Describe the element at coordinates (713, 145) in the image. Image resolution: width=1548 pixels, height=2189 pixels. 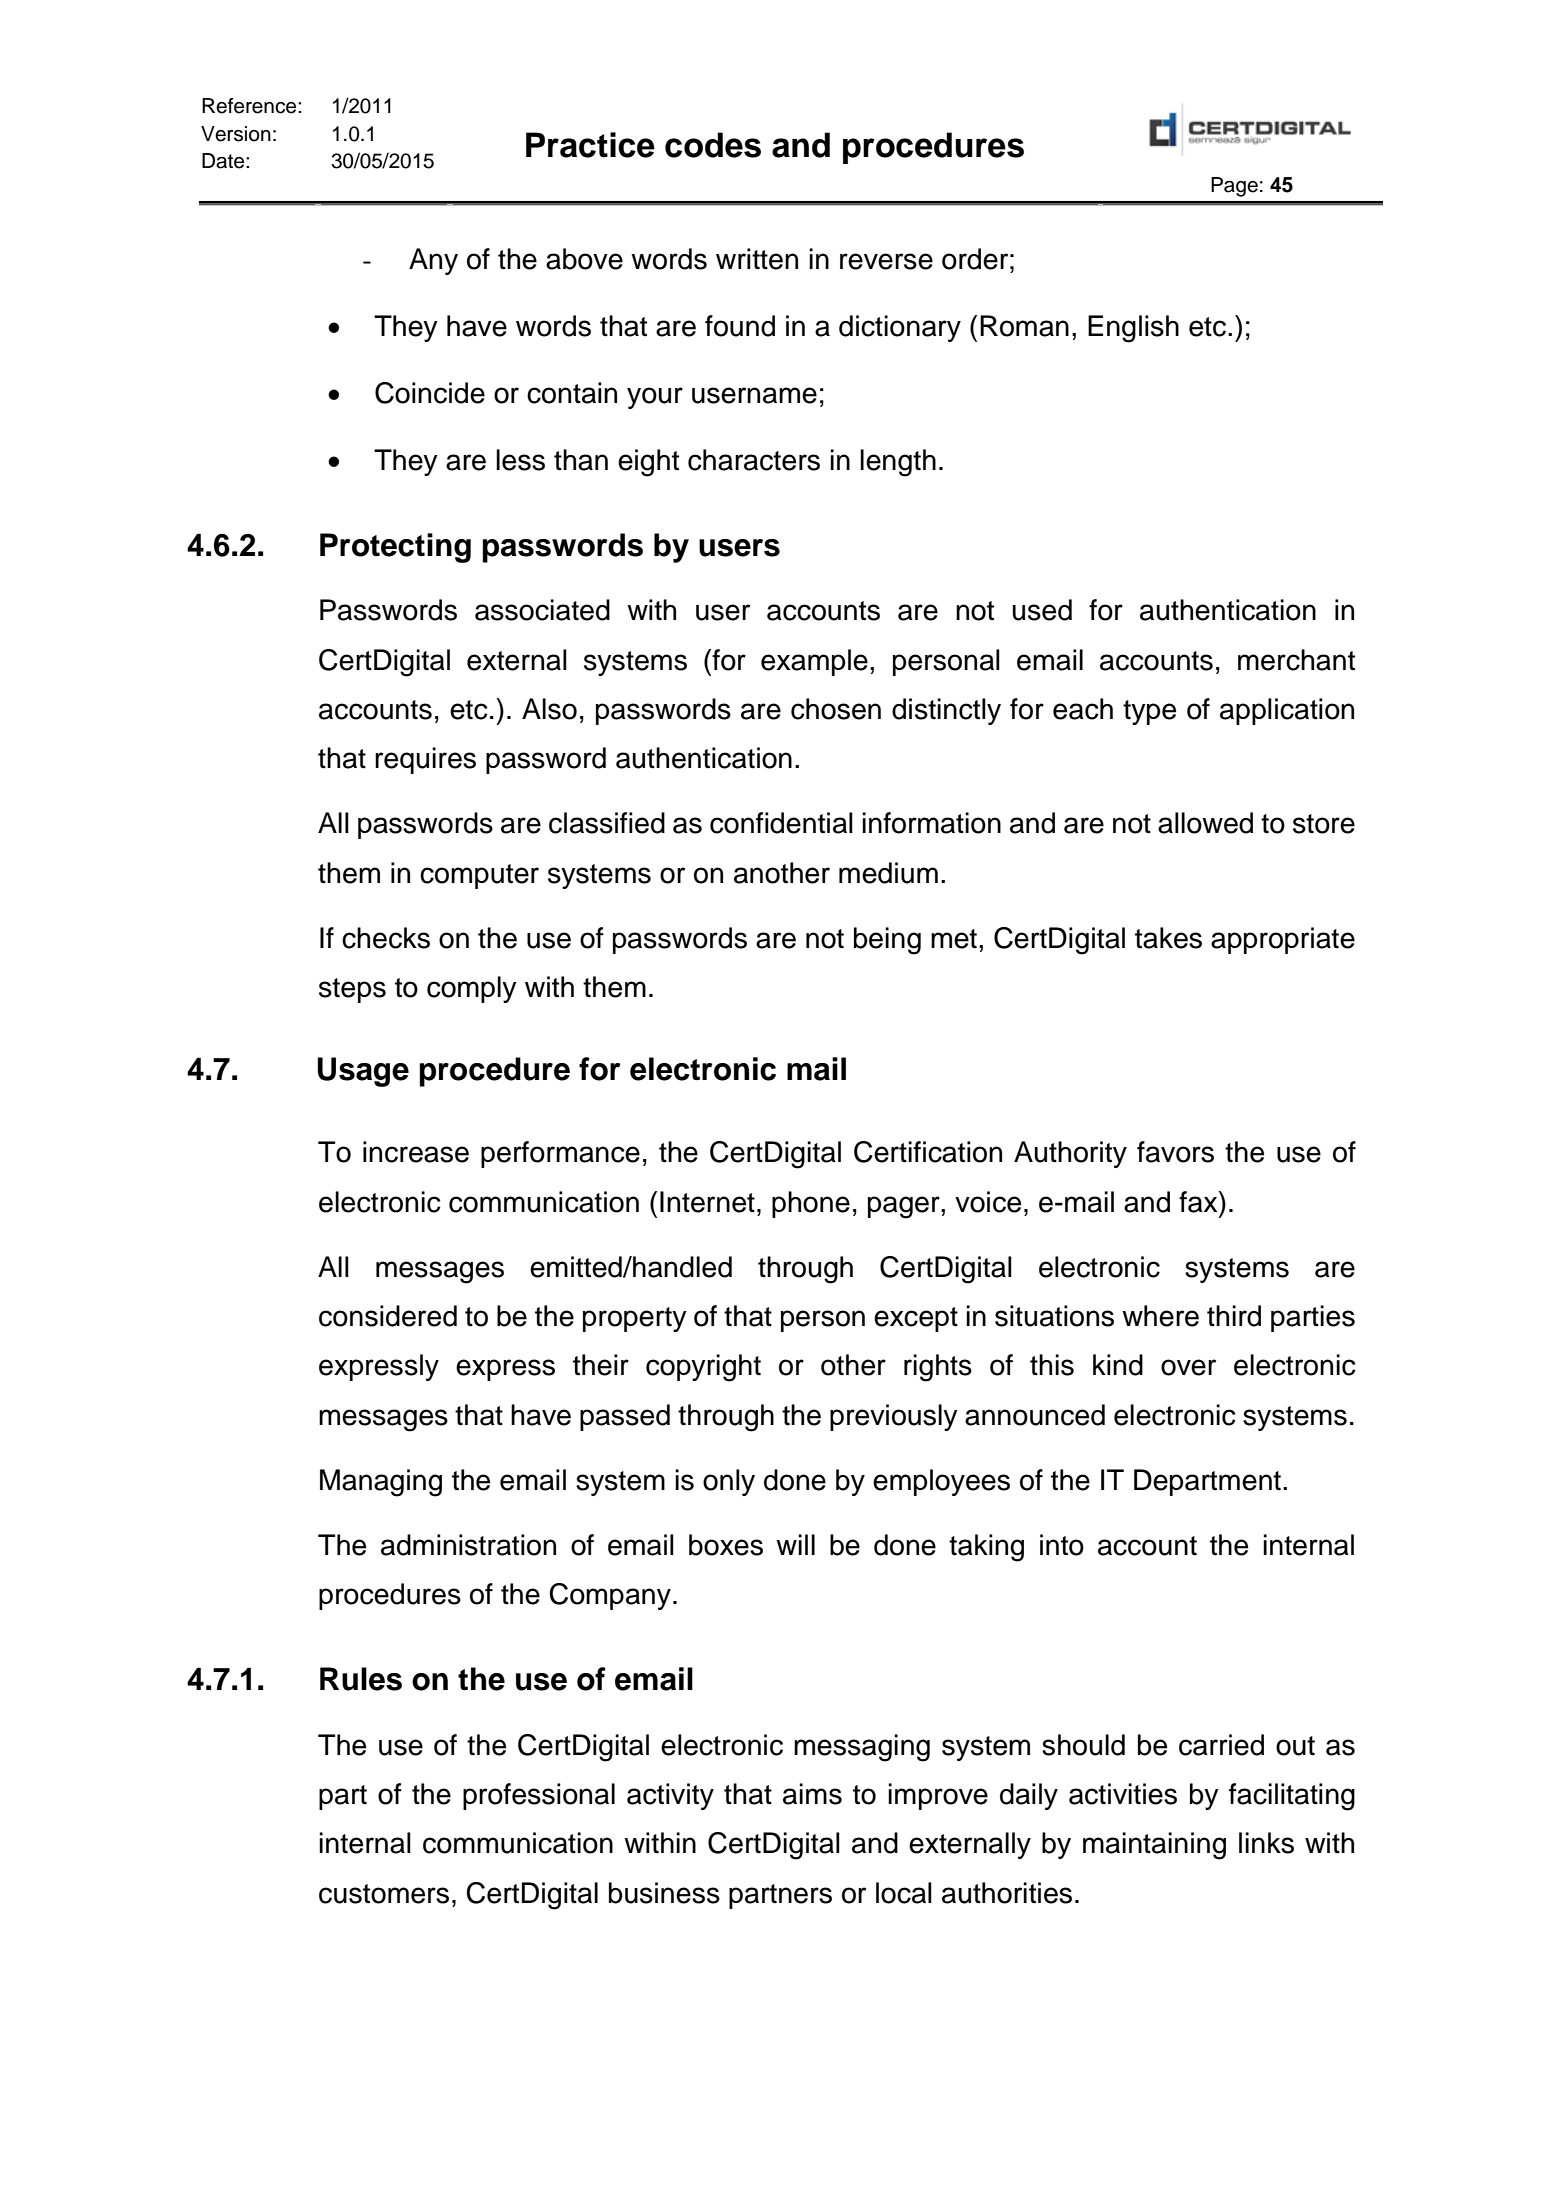
I see `codes` at that location.
